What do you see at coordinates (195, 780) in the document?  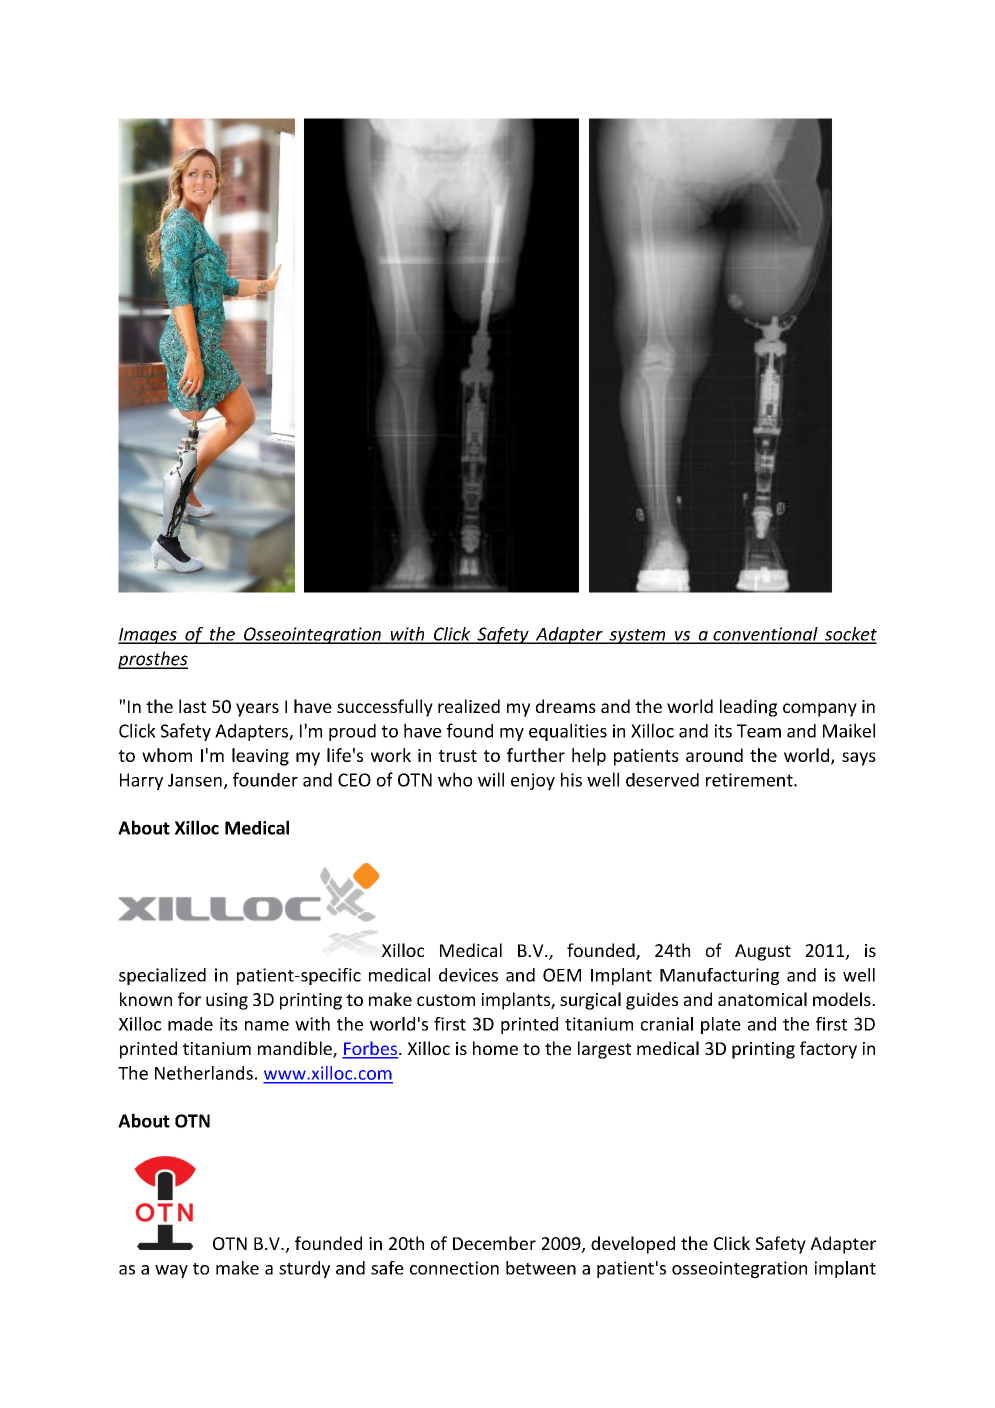 I see `Jansen` at bounding box center [195, 780].
